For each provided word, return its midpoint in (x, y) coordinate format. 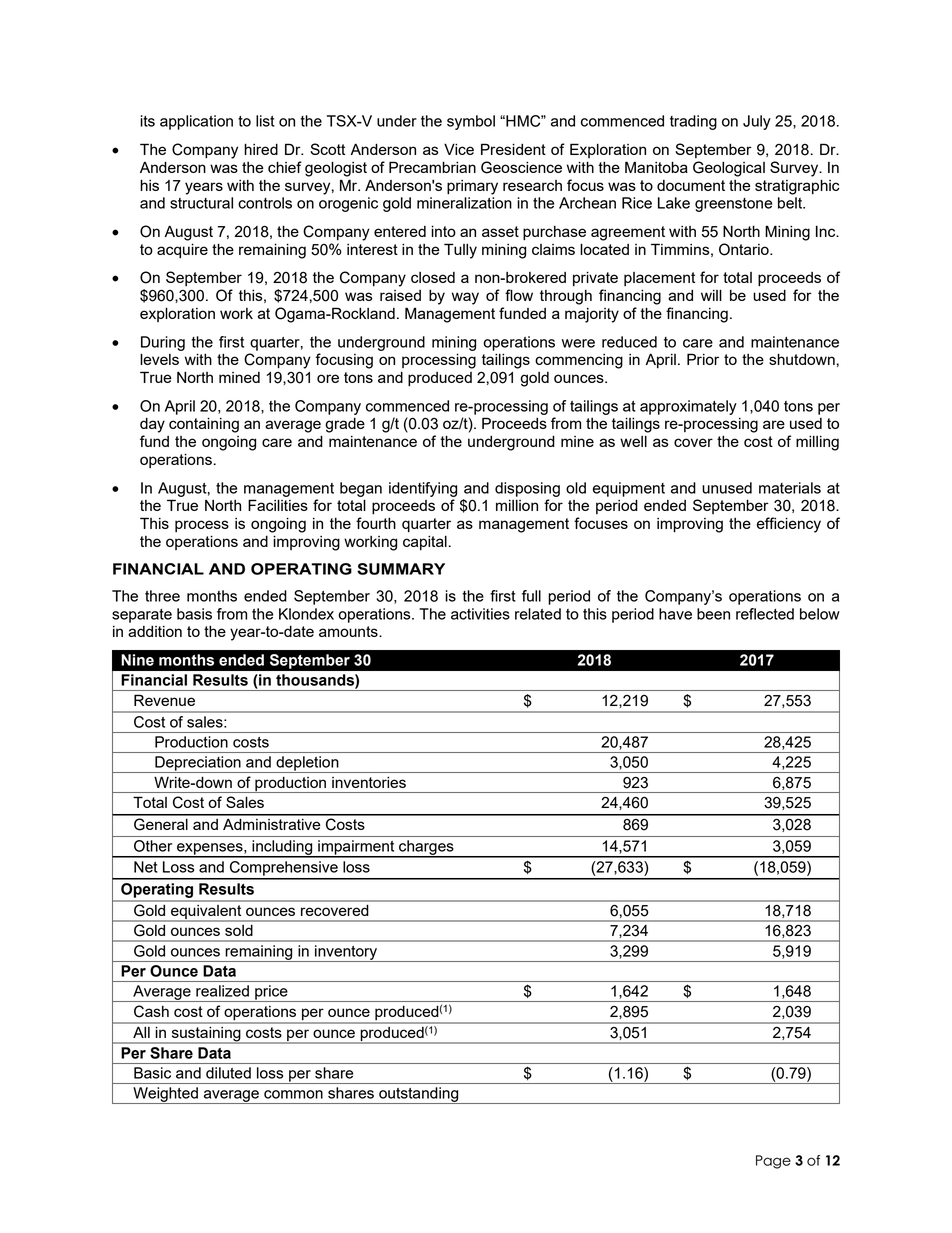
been (713, 614)
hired (261, 149)
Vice (459, 149)
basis (194, 614)
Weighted (165, 1095)
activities (480, 614)
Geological (729, 169)
